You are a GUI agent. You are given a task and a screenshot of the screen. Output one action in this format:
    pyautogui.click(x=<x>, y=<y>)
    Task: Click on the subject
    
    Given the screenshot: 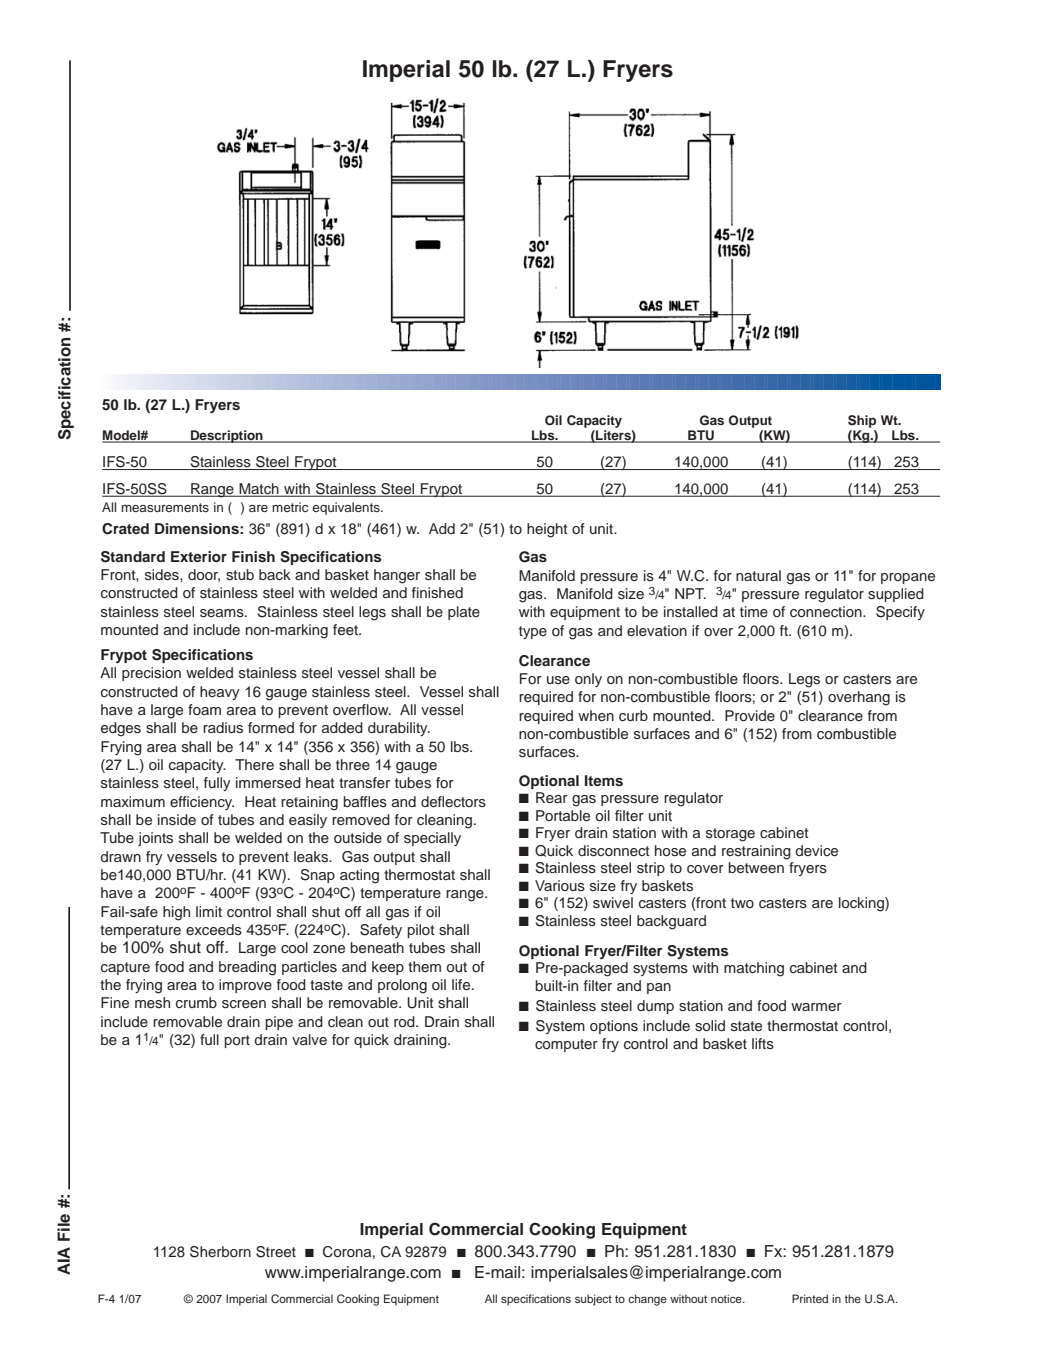 What is the action you would take?
    pyautogui.click(x=593, y=1300)
